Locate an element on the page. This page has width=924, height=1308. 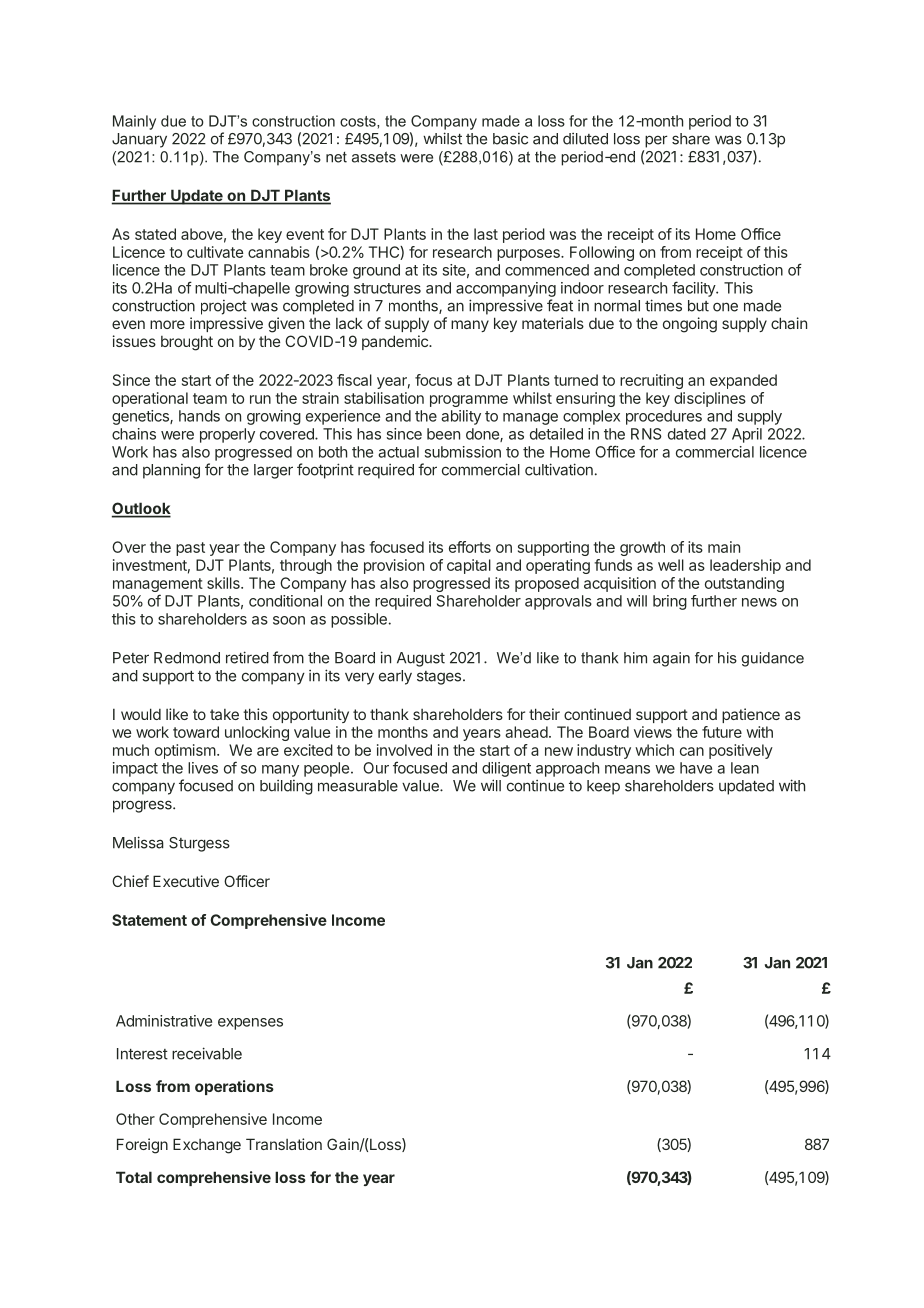
have is located at coordinates (696, 768).
